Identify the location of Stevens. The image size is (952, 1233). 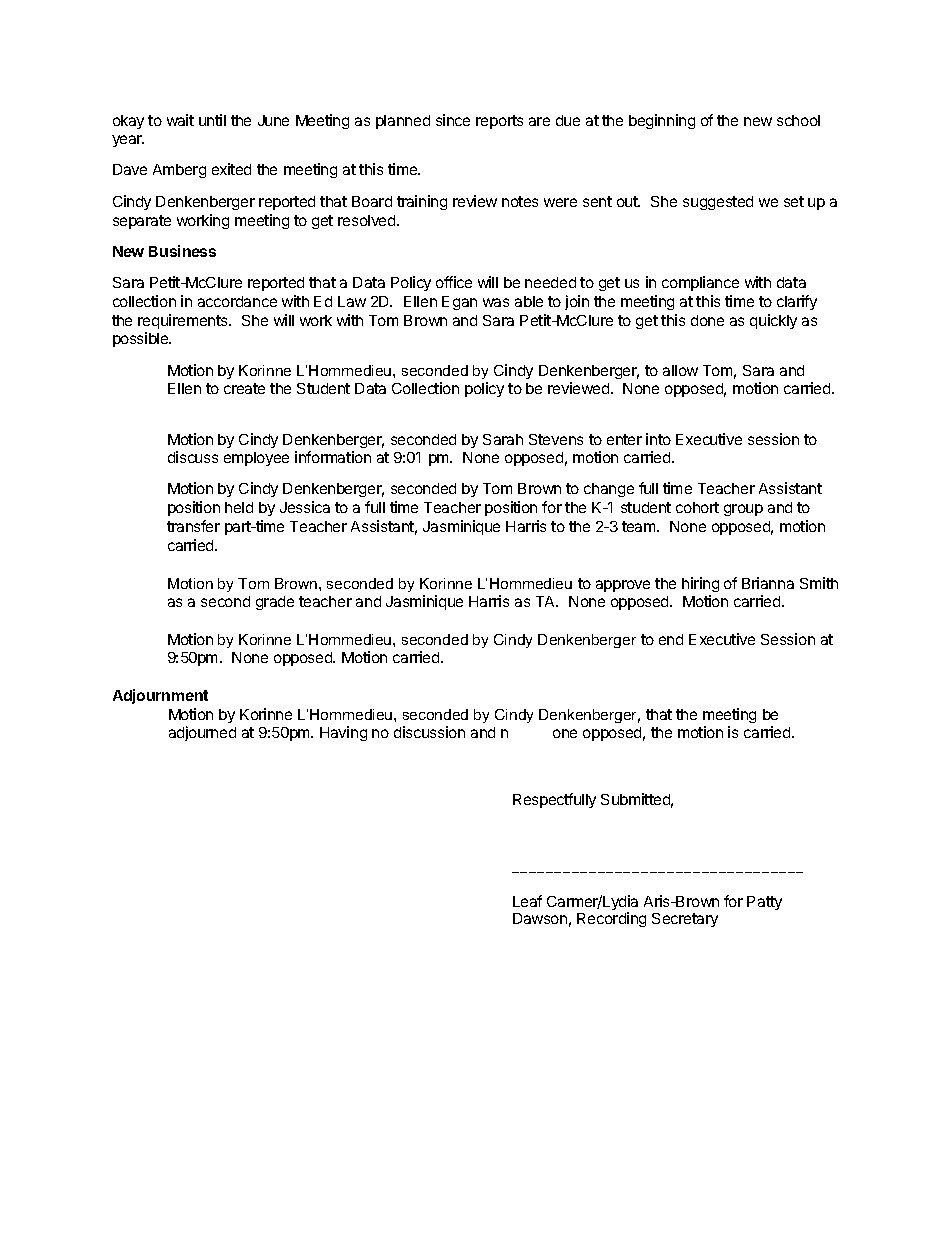
(556, 439).
